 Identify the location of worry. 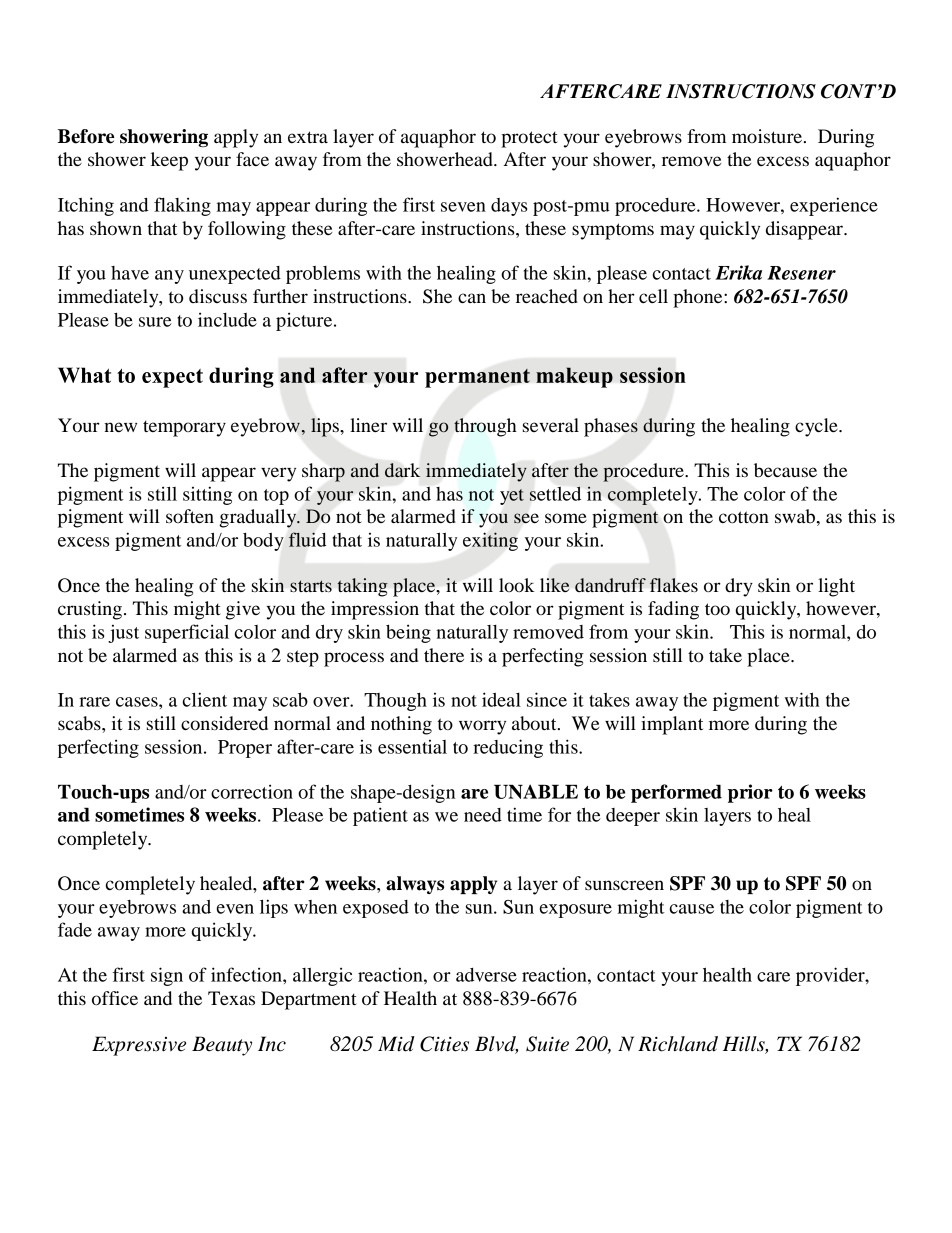
(482, 727).
